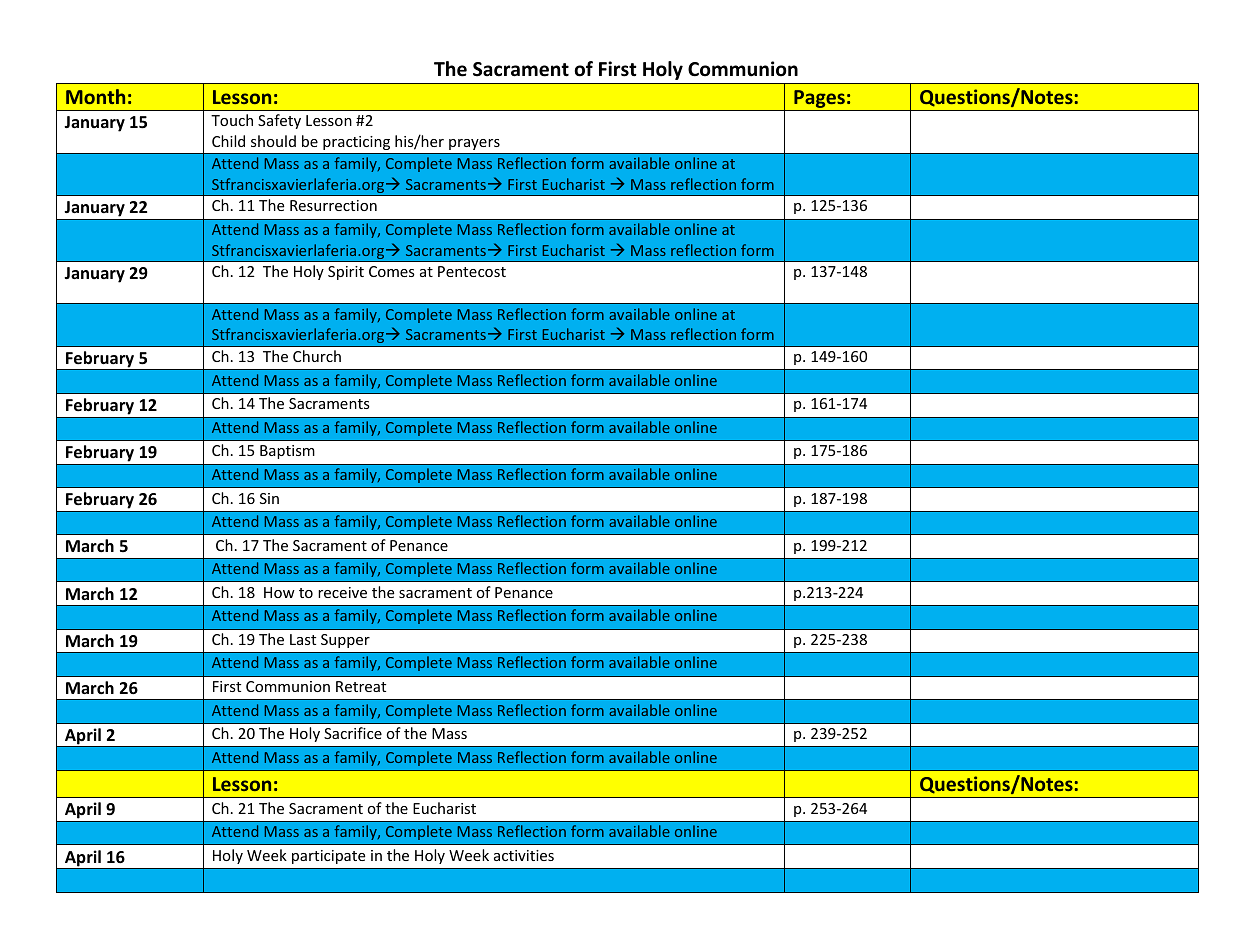  Describe the element at coordinates (328, 857) in the screenshot. I see `participate` at that location.
